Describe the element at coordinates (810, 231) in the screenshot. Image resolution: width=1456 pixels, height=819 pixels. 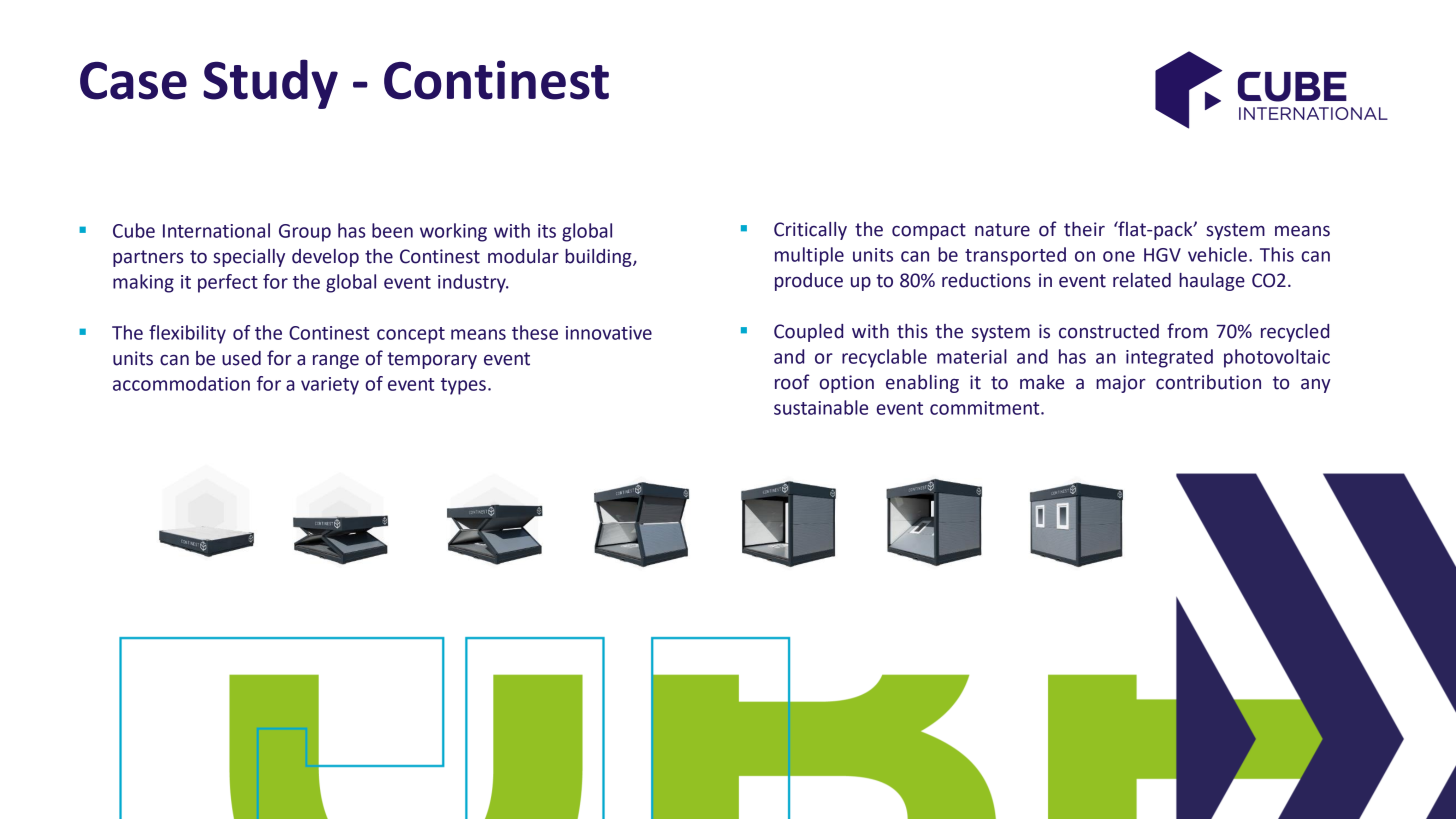
I see `Critically` at that location.
